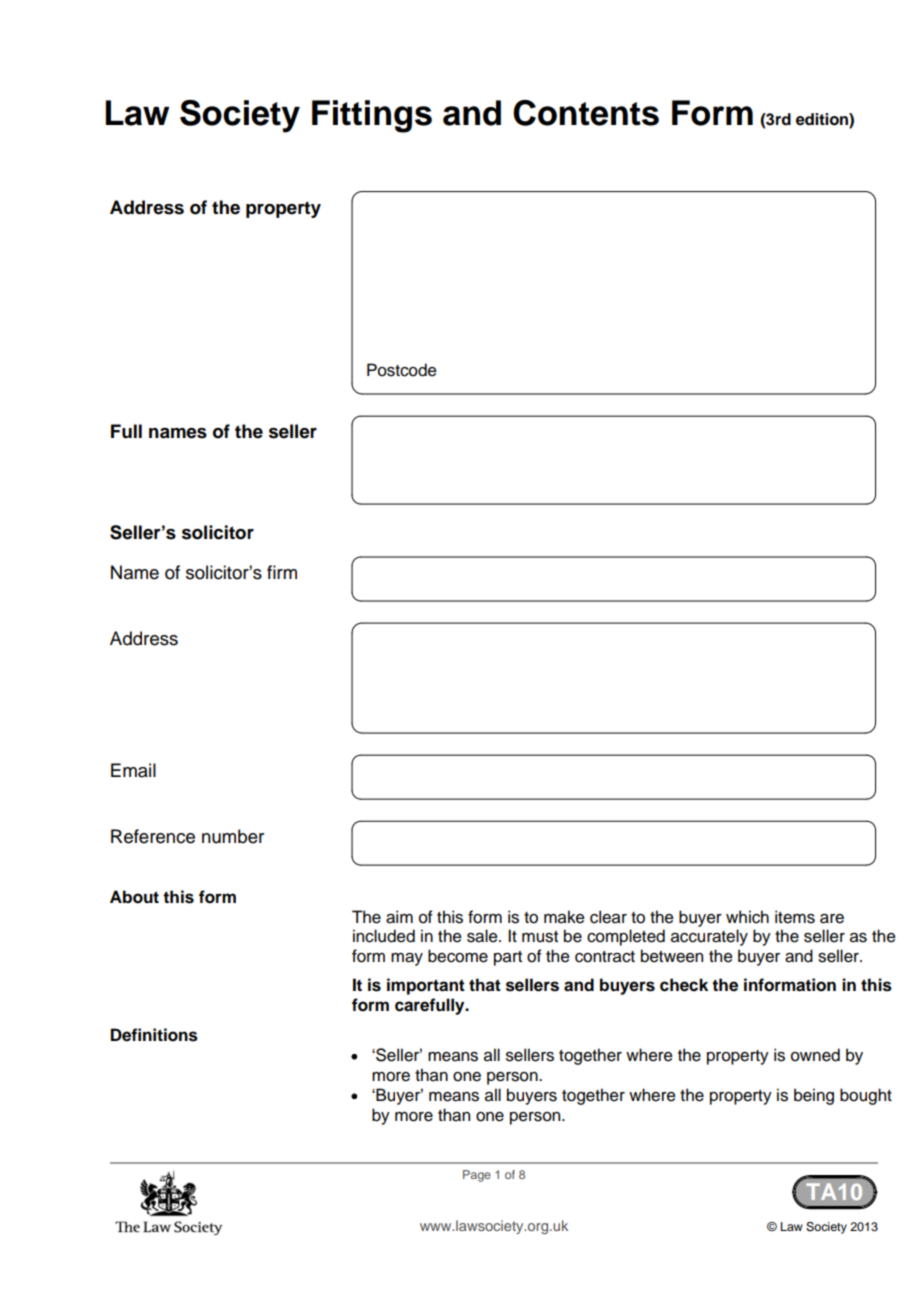  What do you see at coordinates (372, 116) in the document?
I see `Fittings` at bounding box center [372, 116].
